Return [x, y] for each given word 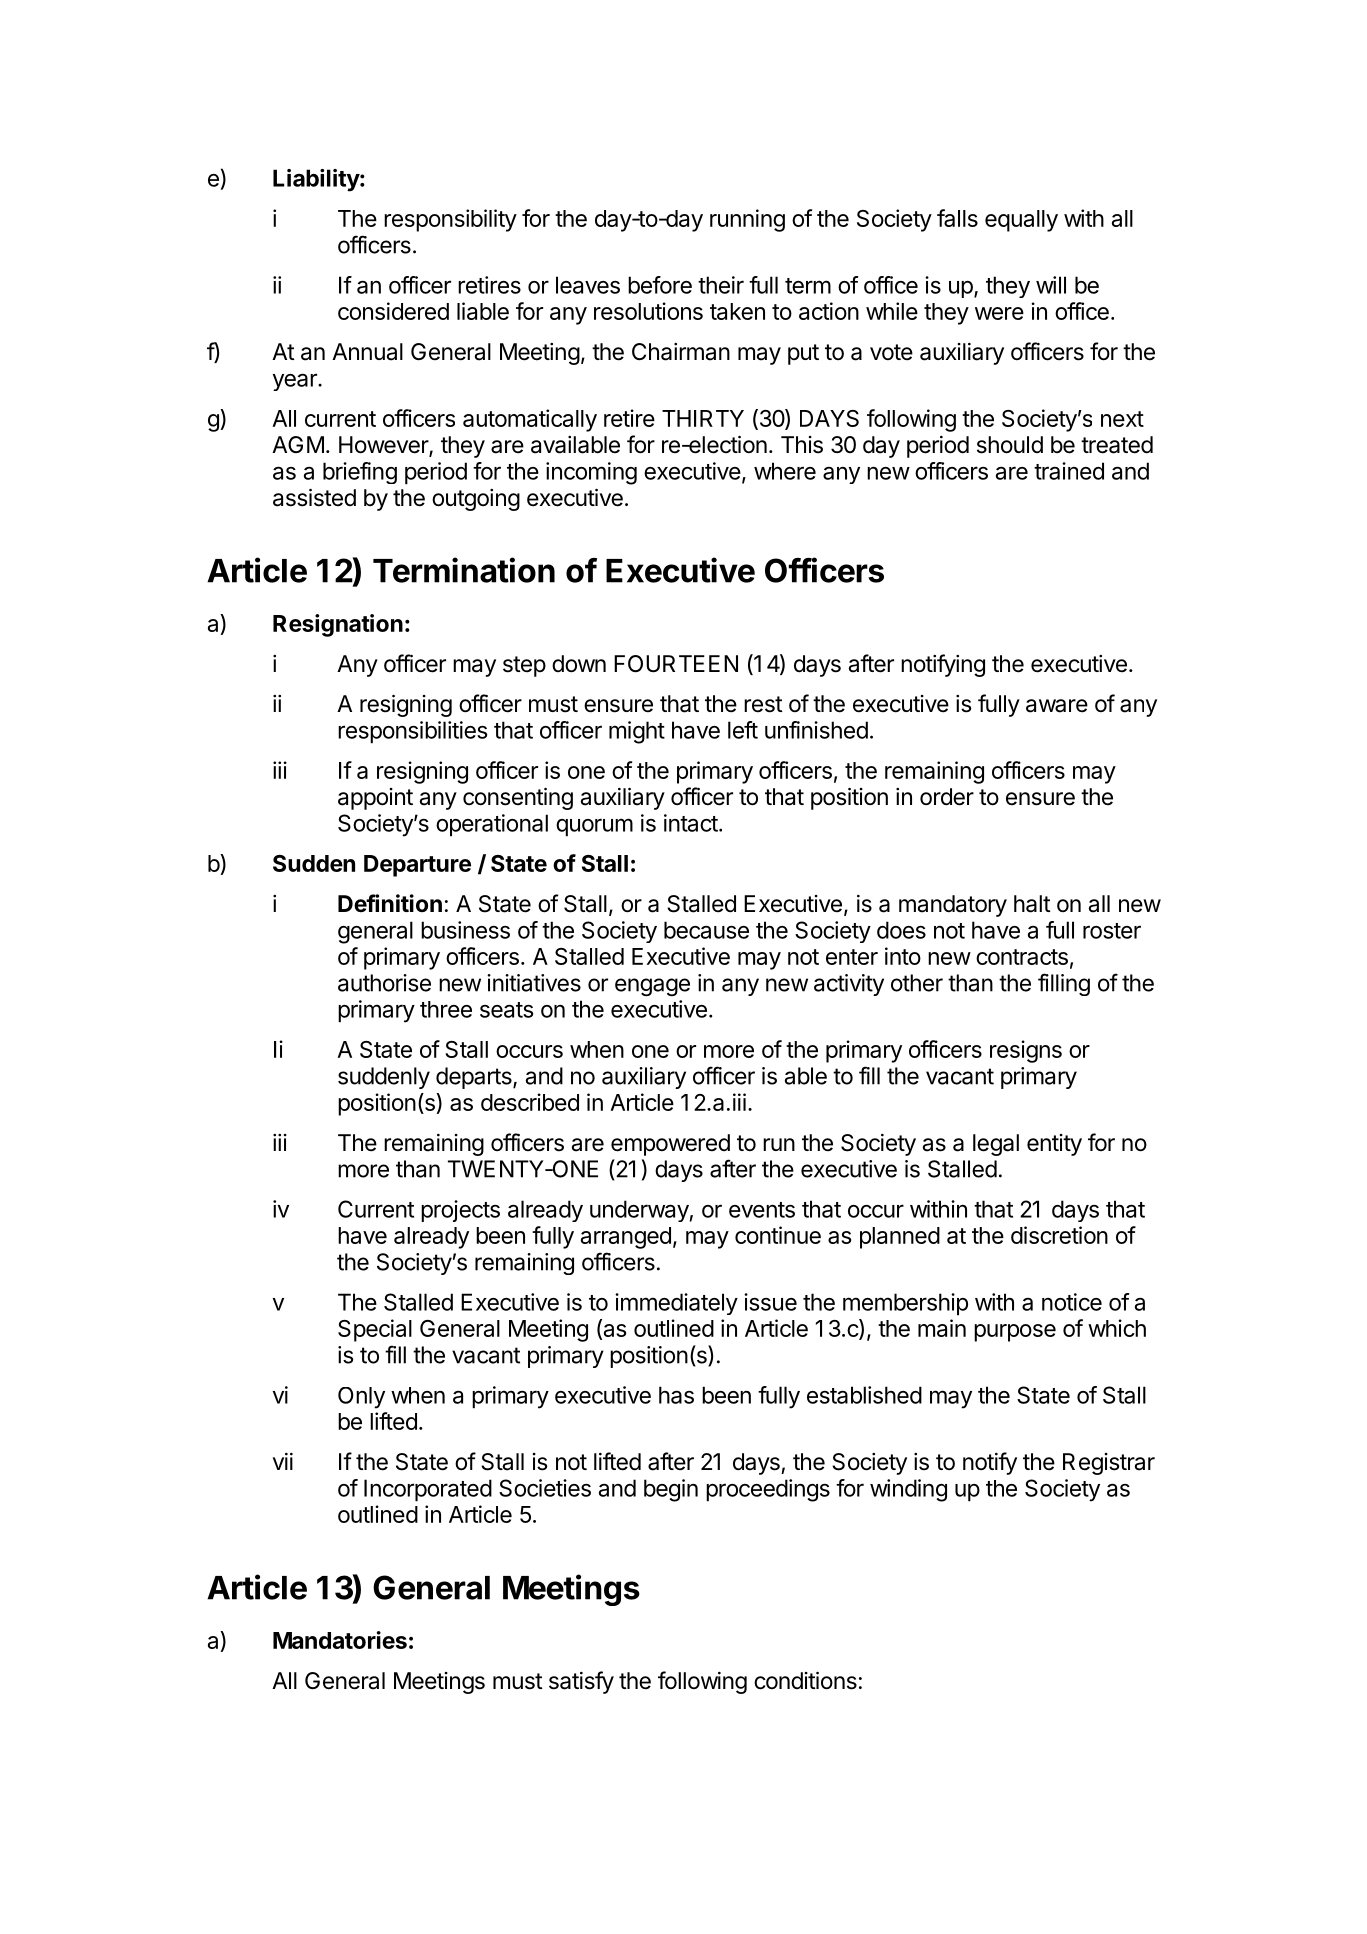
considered [393, 311]
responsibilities [412, 732]
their [721, 285]
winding [908, 1490]
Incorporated [428, 1490]
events [762, 1210]
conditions [805, 1680]
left [743, 730]
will [1051, 285]
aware [1057, 706]
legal [996, 1145]
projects [460, 1211]
